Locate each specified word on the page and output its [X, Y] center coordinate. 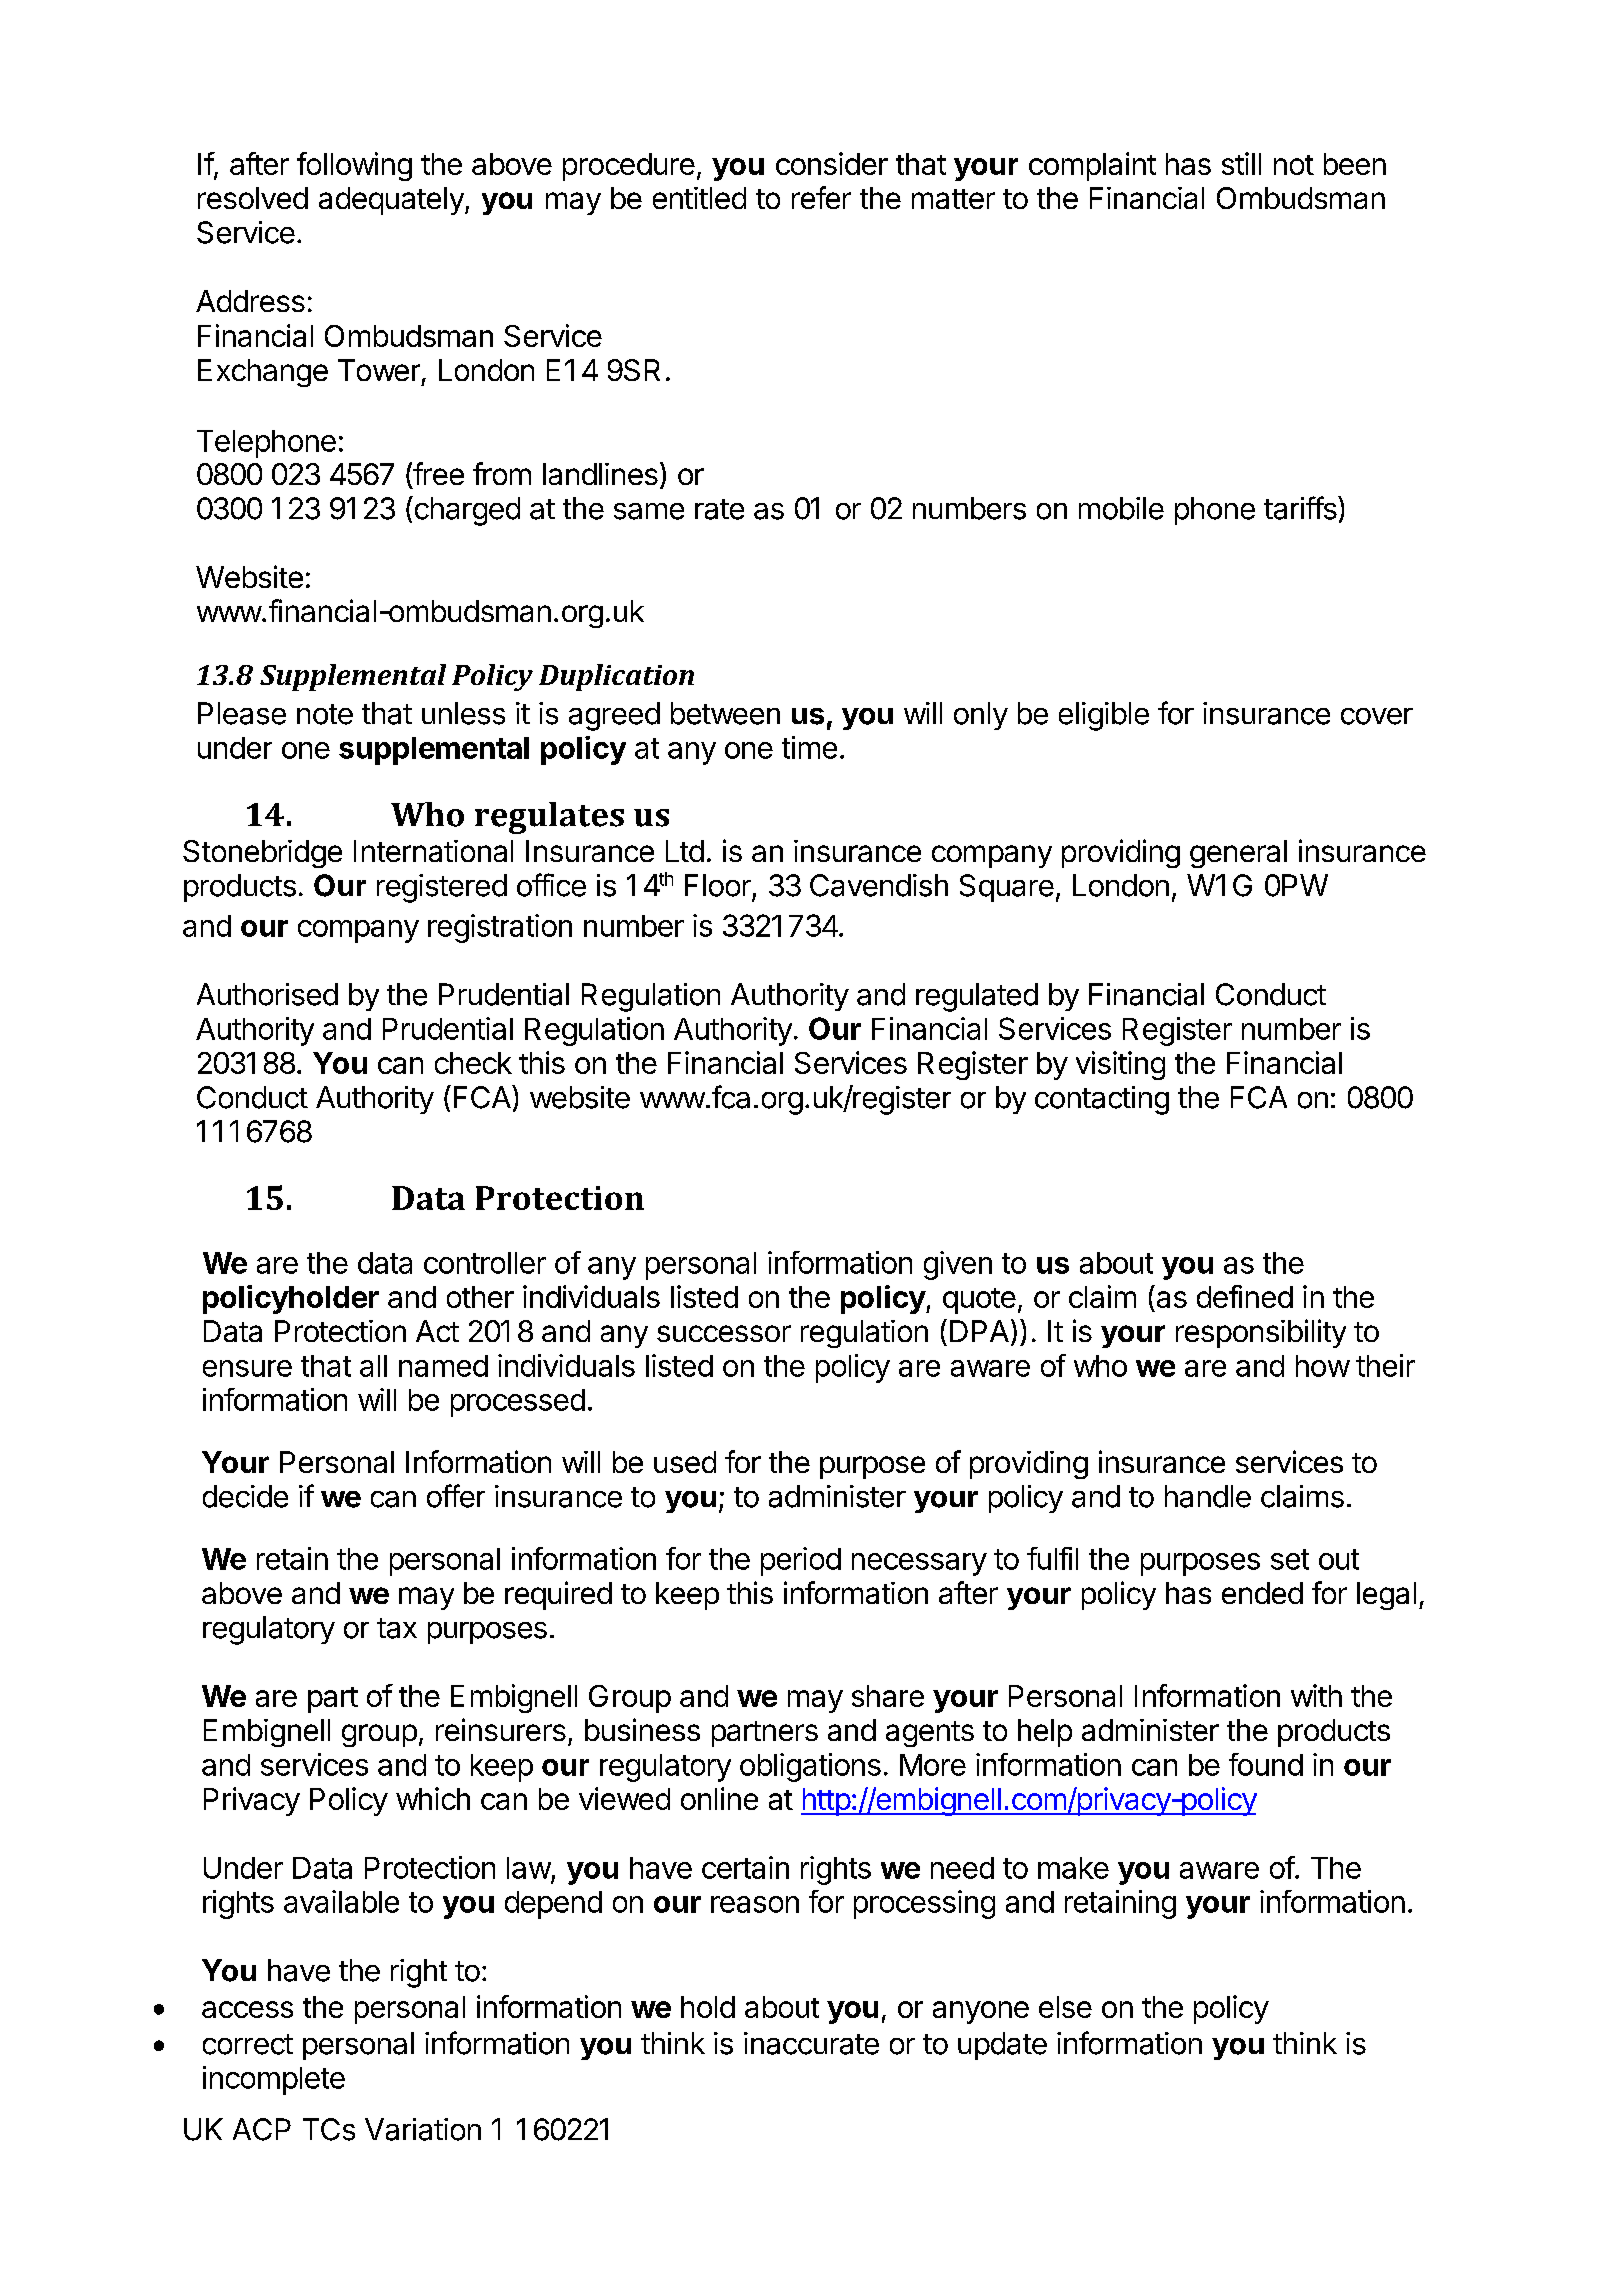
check [473, 1063]
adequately [391, 201]
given [958, 1265]
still [1241, 163]
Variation [423, 2129]
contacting [1102, 1100]
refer [821, 197]
